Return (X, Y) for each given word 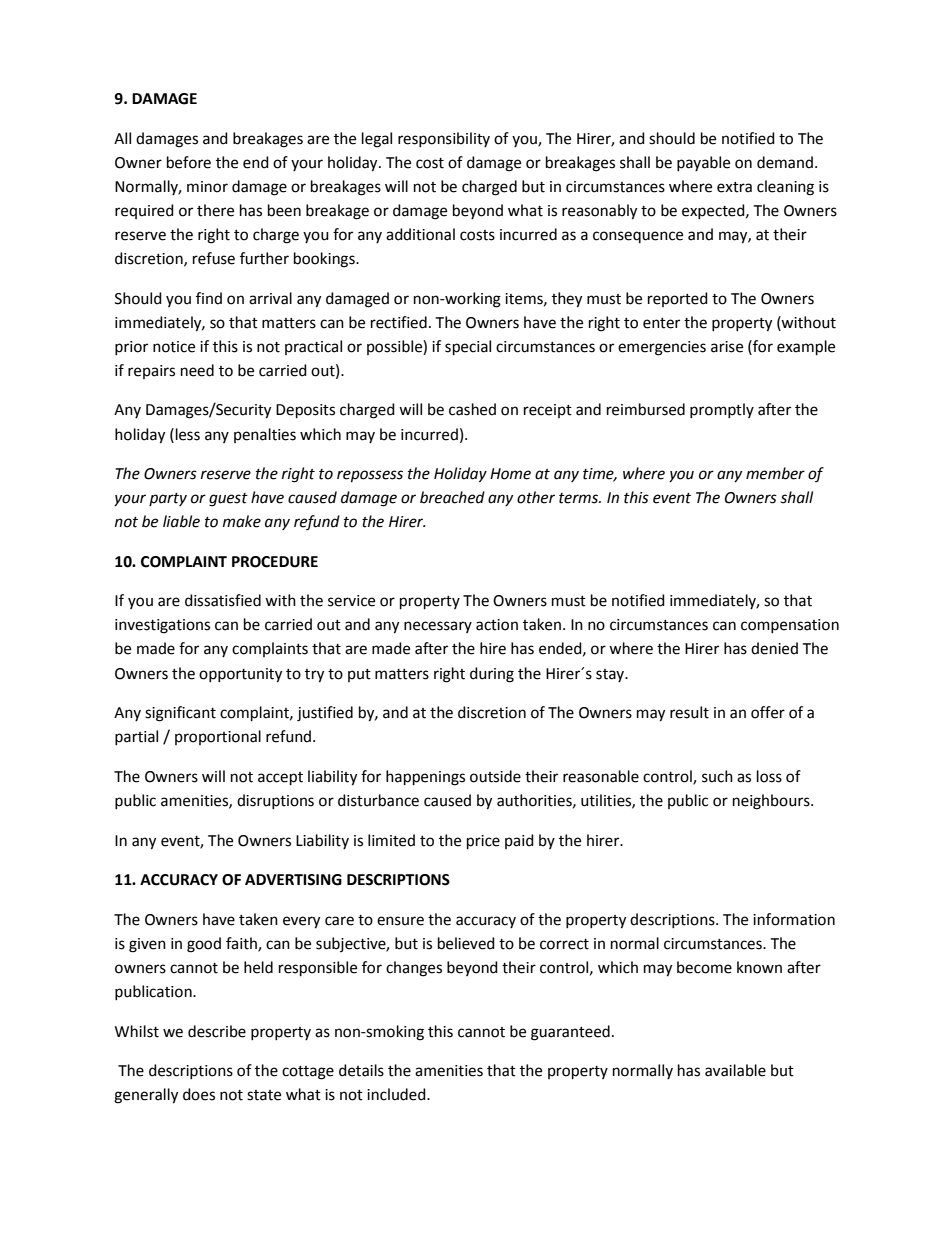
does (199, 1094)
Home (510, 474)
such (717, 776)
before (189, 162)
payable (703, 163)
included (397, 1094)
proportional (218, 737)
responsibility (444, 139)
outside (495, 776)
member (775, 473)
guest (228, 500)
